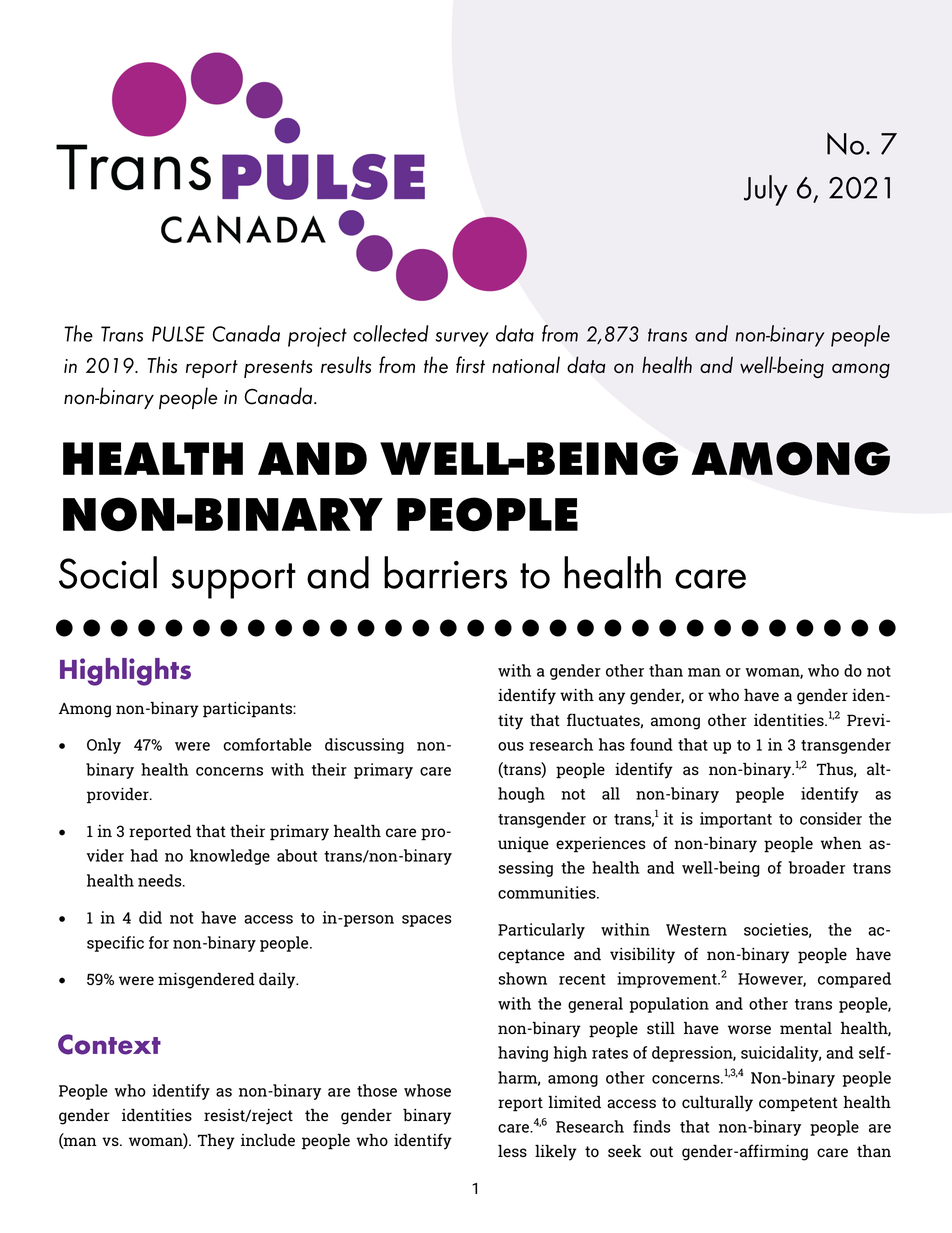 This page has width=952, height=1233. Describe the element at coordinates (696, 930) in the page. I see `Western` at that location.
